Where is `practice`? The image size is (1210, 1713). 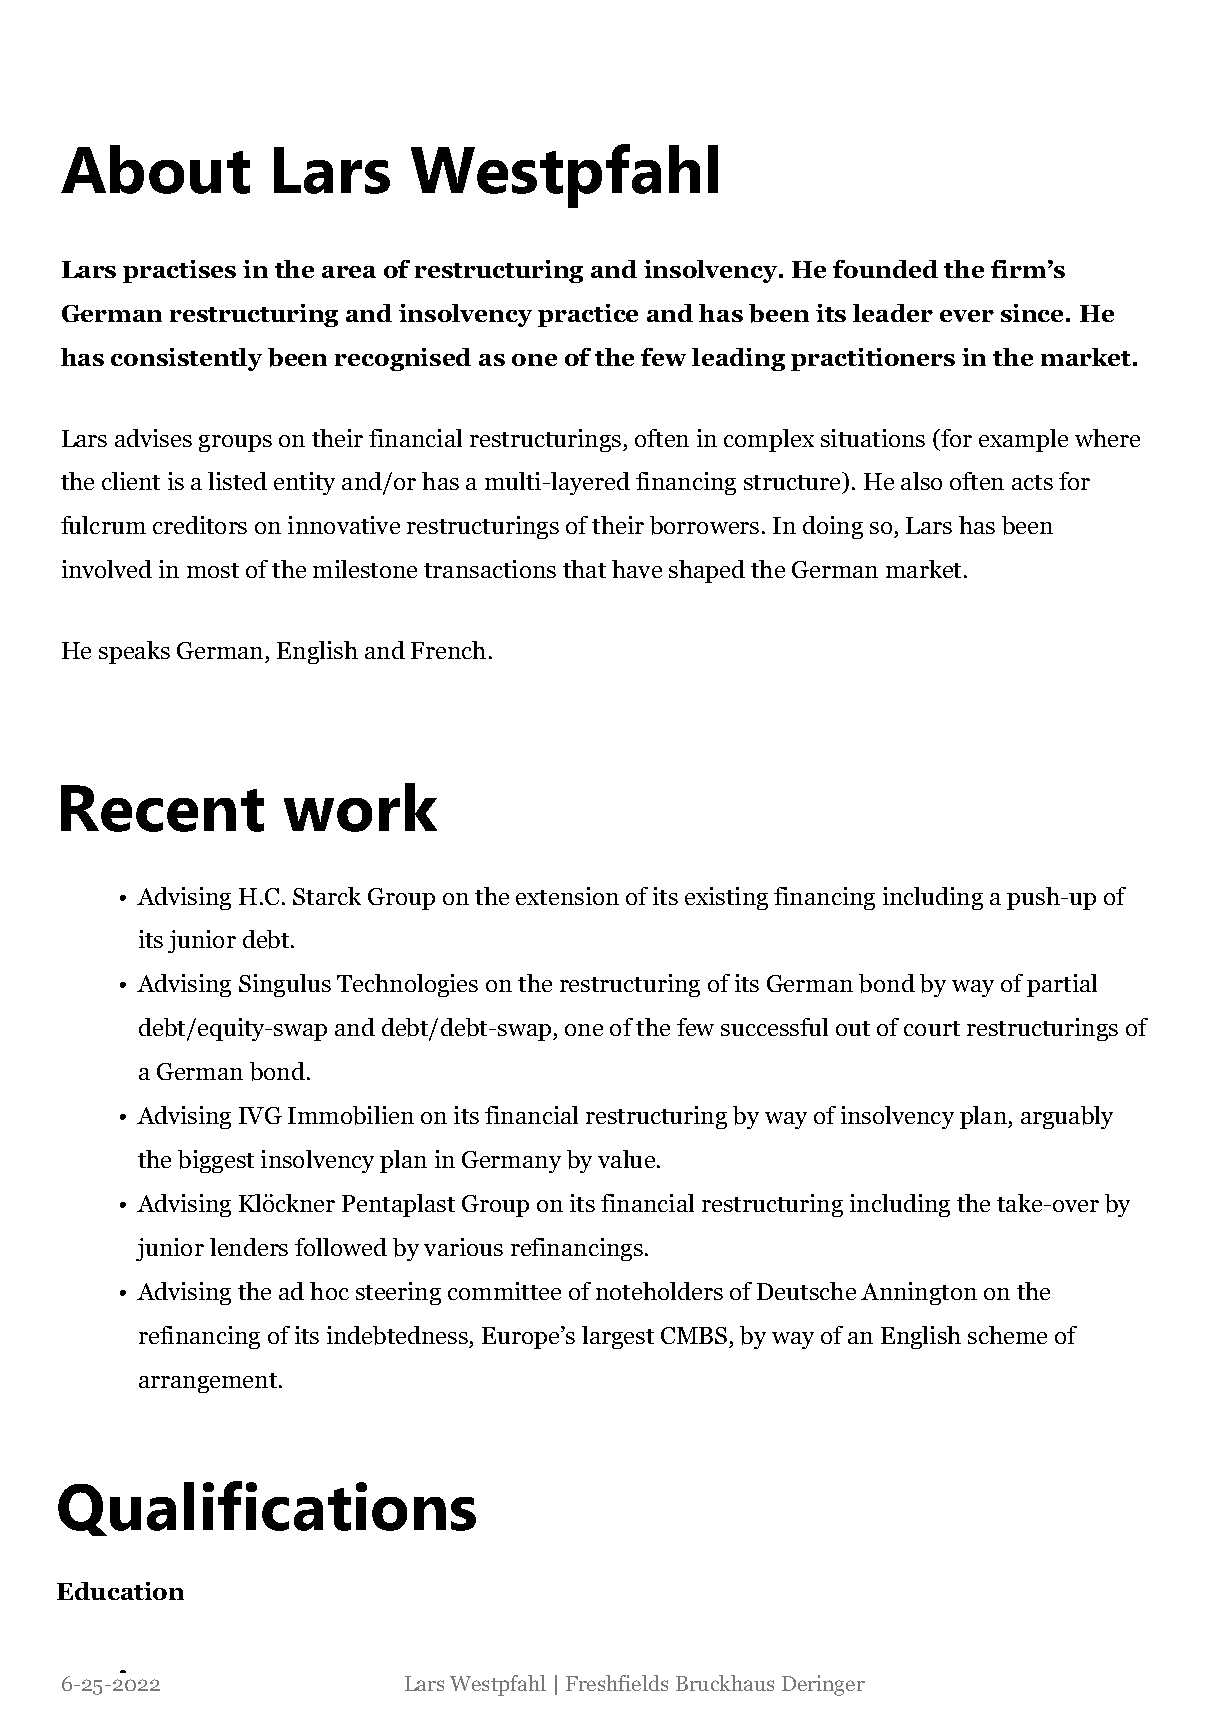 practice is located at coordinates (588, 315).
